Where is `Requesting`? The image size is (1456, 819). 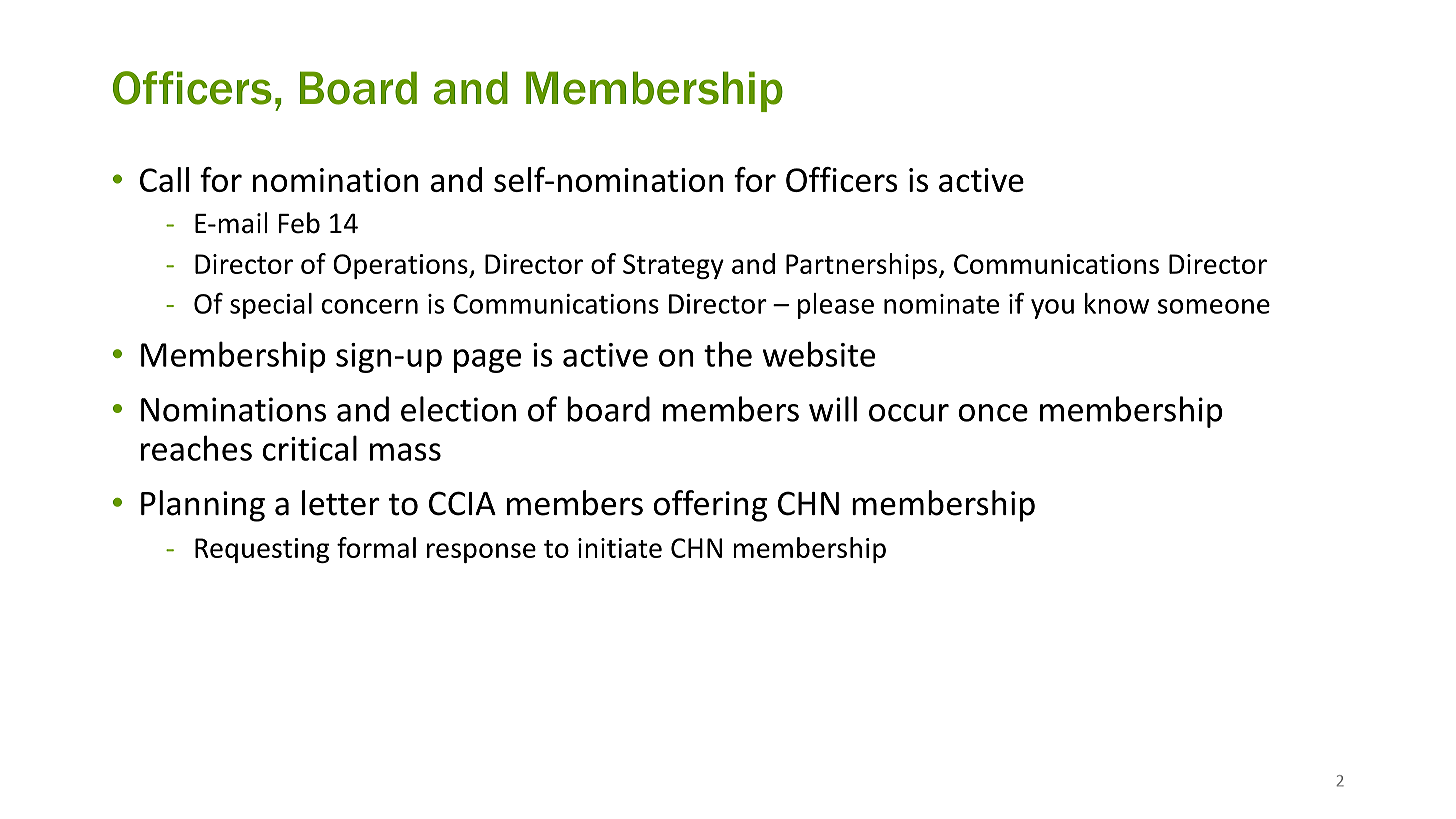 Requesting is located at coordinates (262, 550).
